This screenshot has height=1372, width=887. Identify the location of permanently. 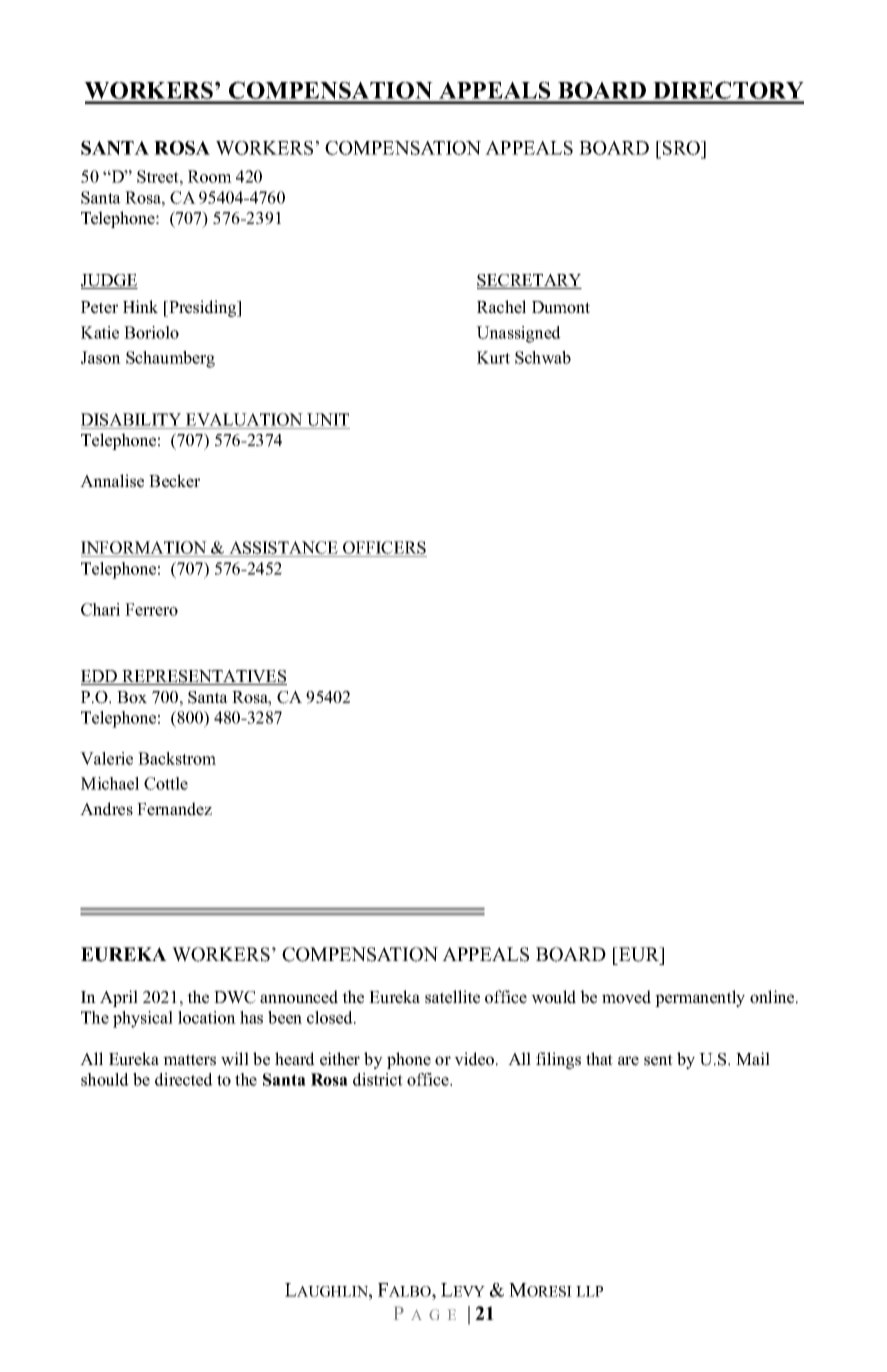
(700, 998).
